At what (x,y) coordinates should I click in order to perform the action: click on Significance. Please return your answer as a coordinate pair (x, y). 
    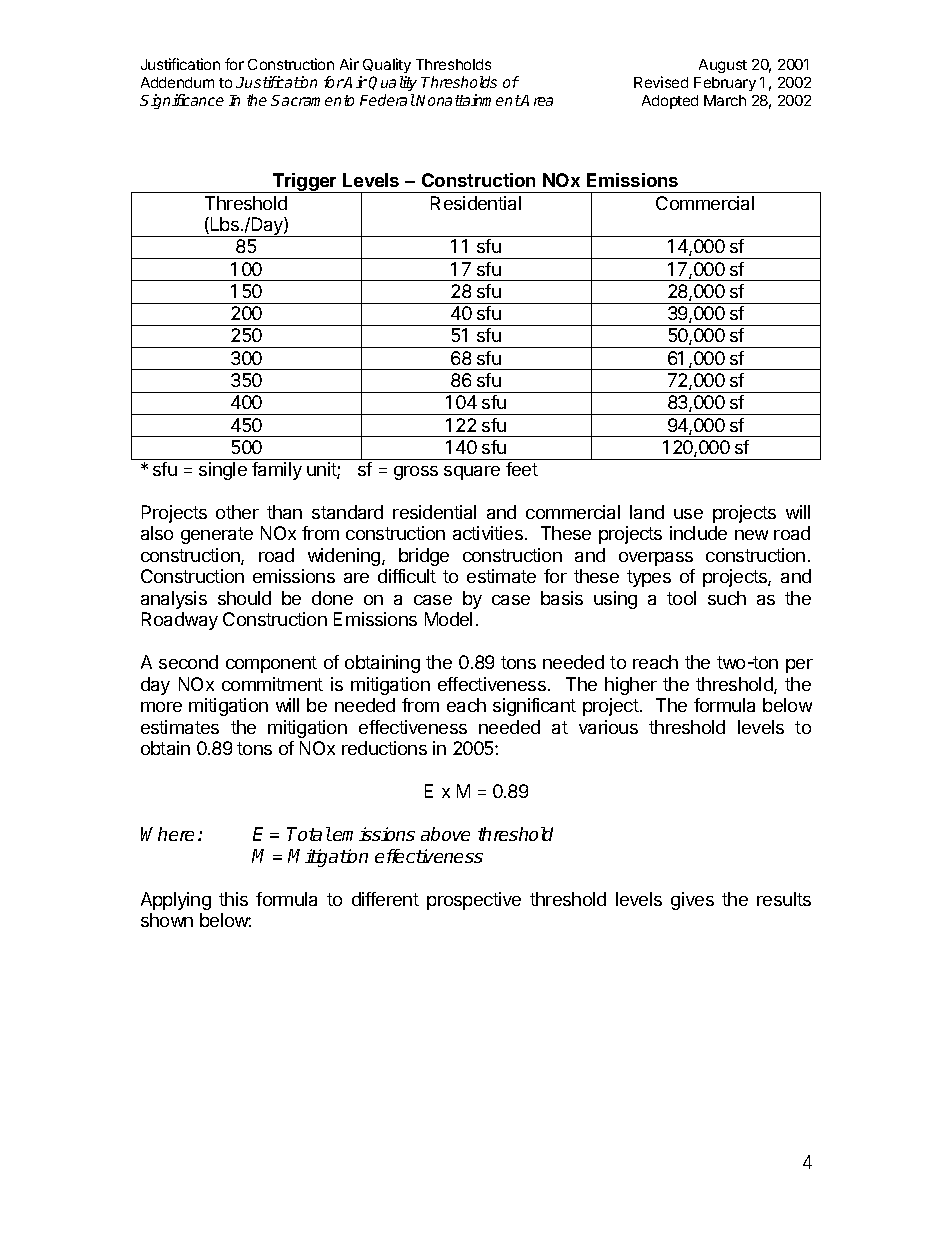
    Looking at the image, I should click on (182, 101).
